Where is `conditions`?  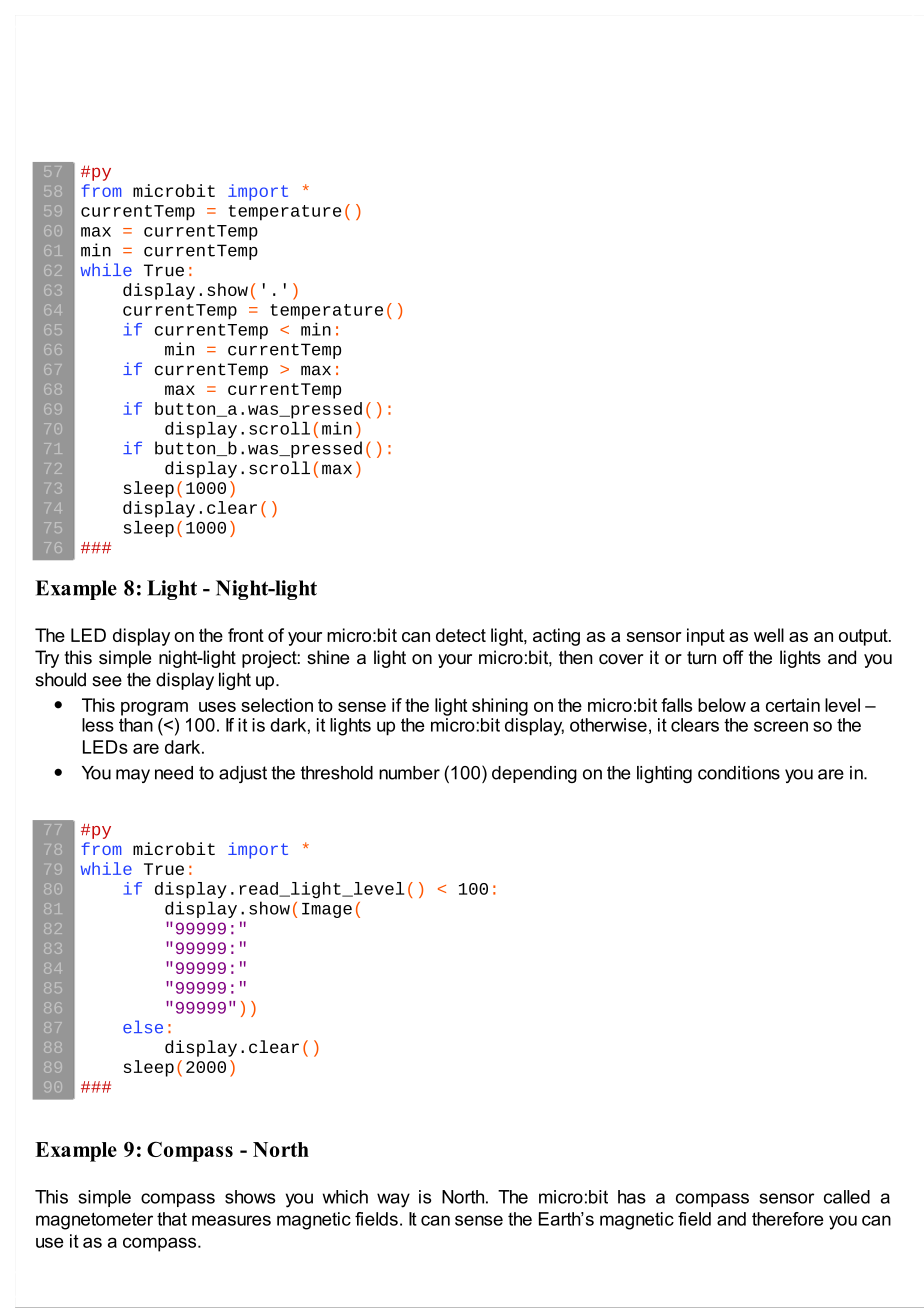 conditions is located at coordinates (739, 773).
